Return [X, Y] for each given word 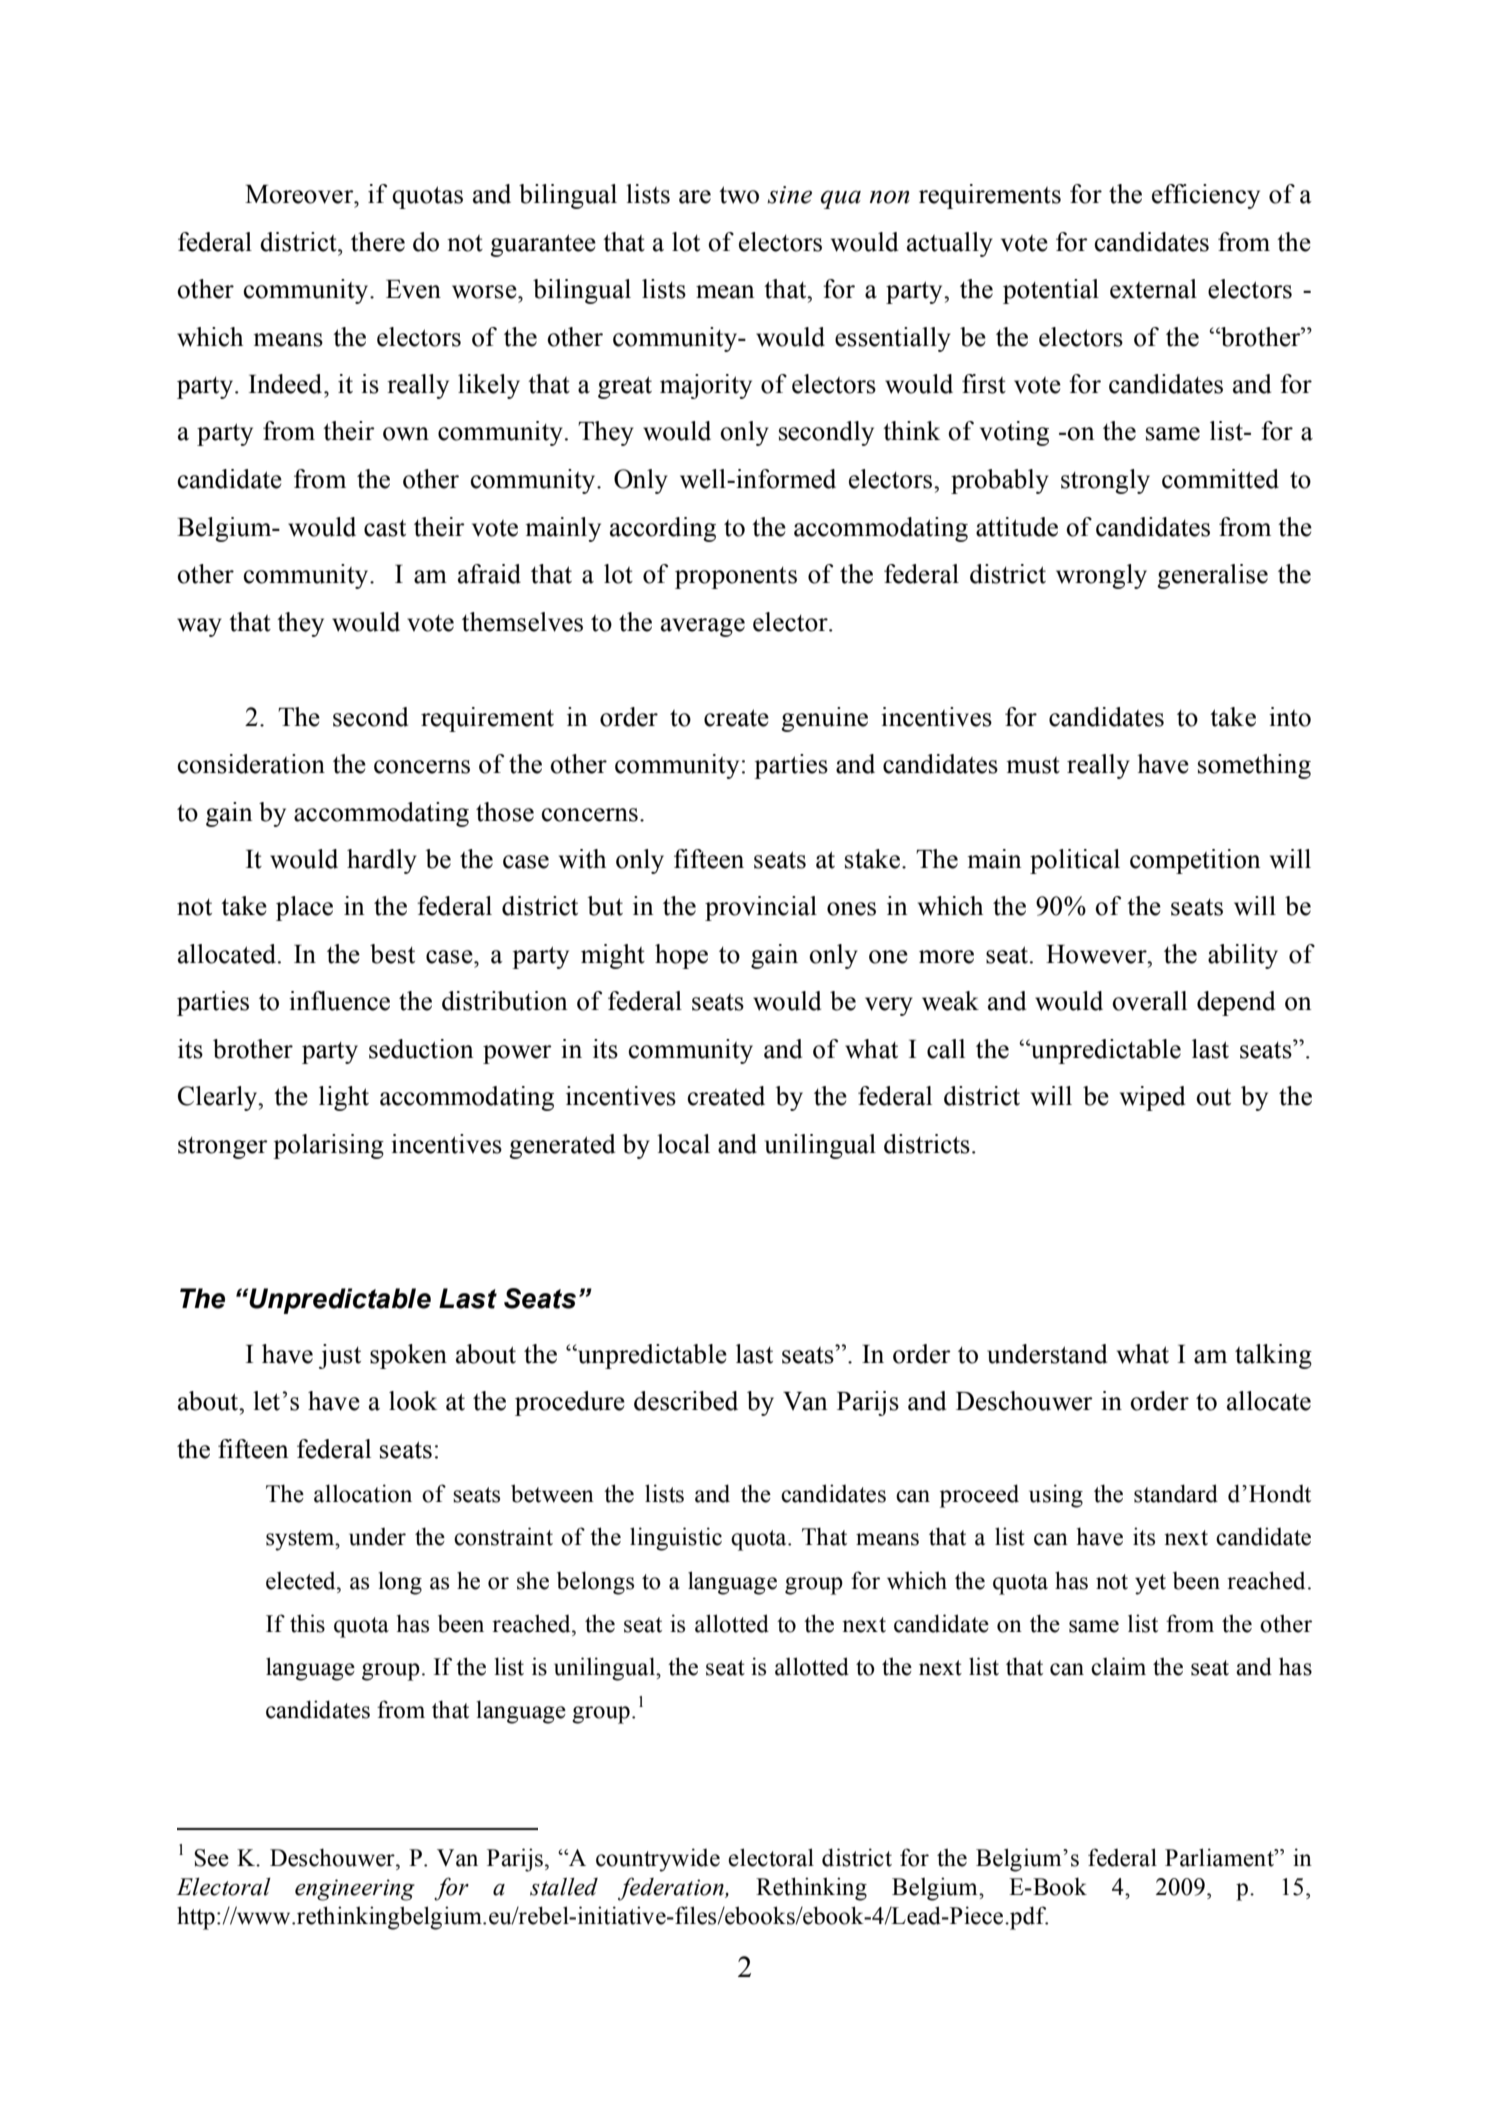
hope [681, 956]
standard [1176, 1493]
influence [339, 1001]
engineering [355, 1890]
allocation [363, 1493]
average [703, 627]
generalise [1212, 576]
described [686, 1401]
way [199, 627]
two [739, 195]
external [1153, 289]
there [378, 242]
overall [1149, 1001]
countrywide [658, 1860]
